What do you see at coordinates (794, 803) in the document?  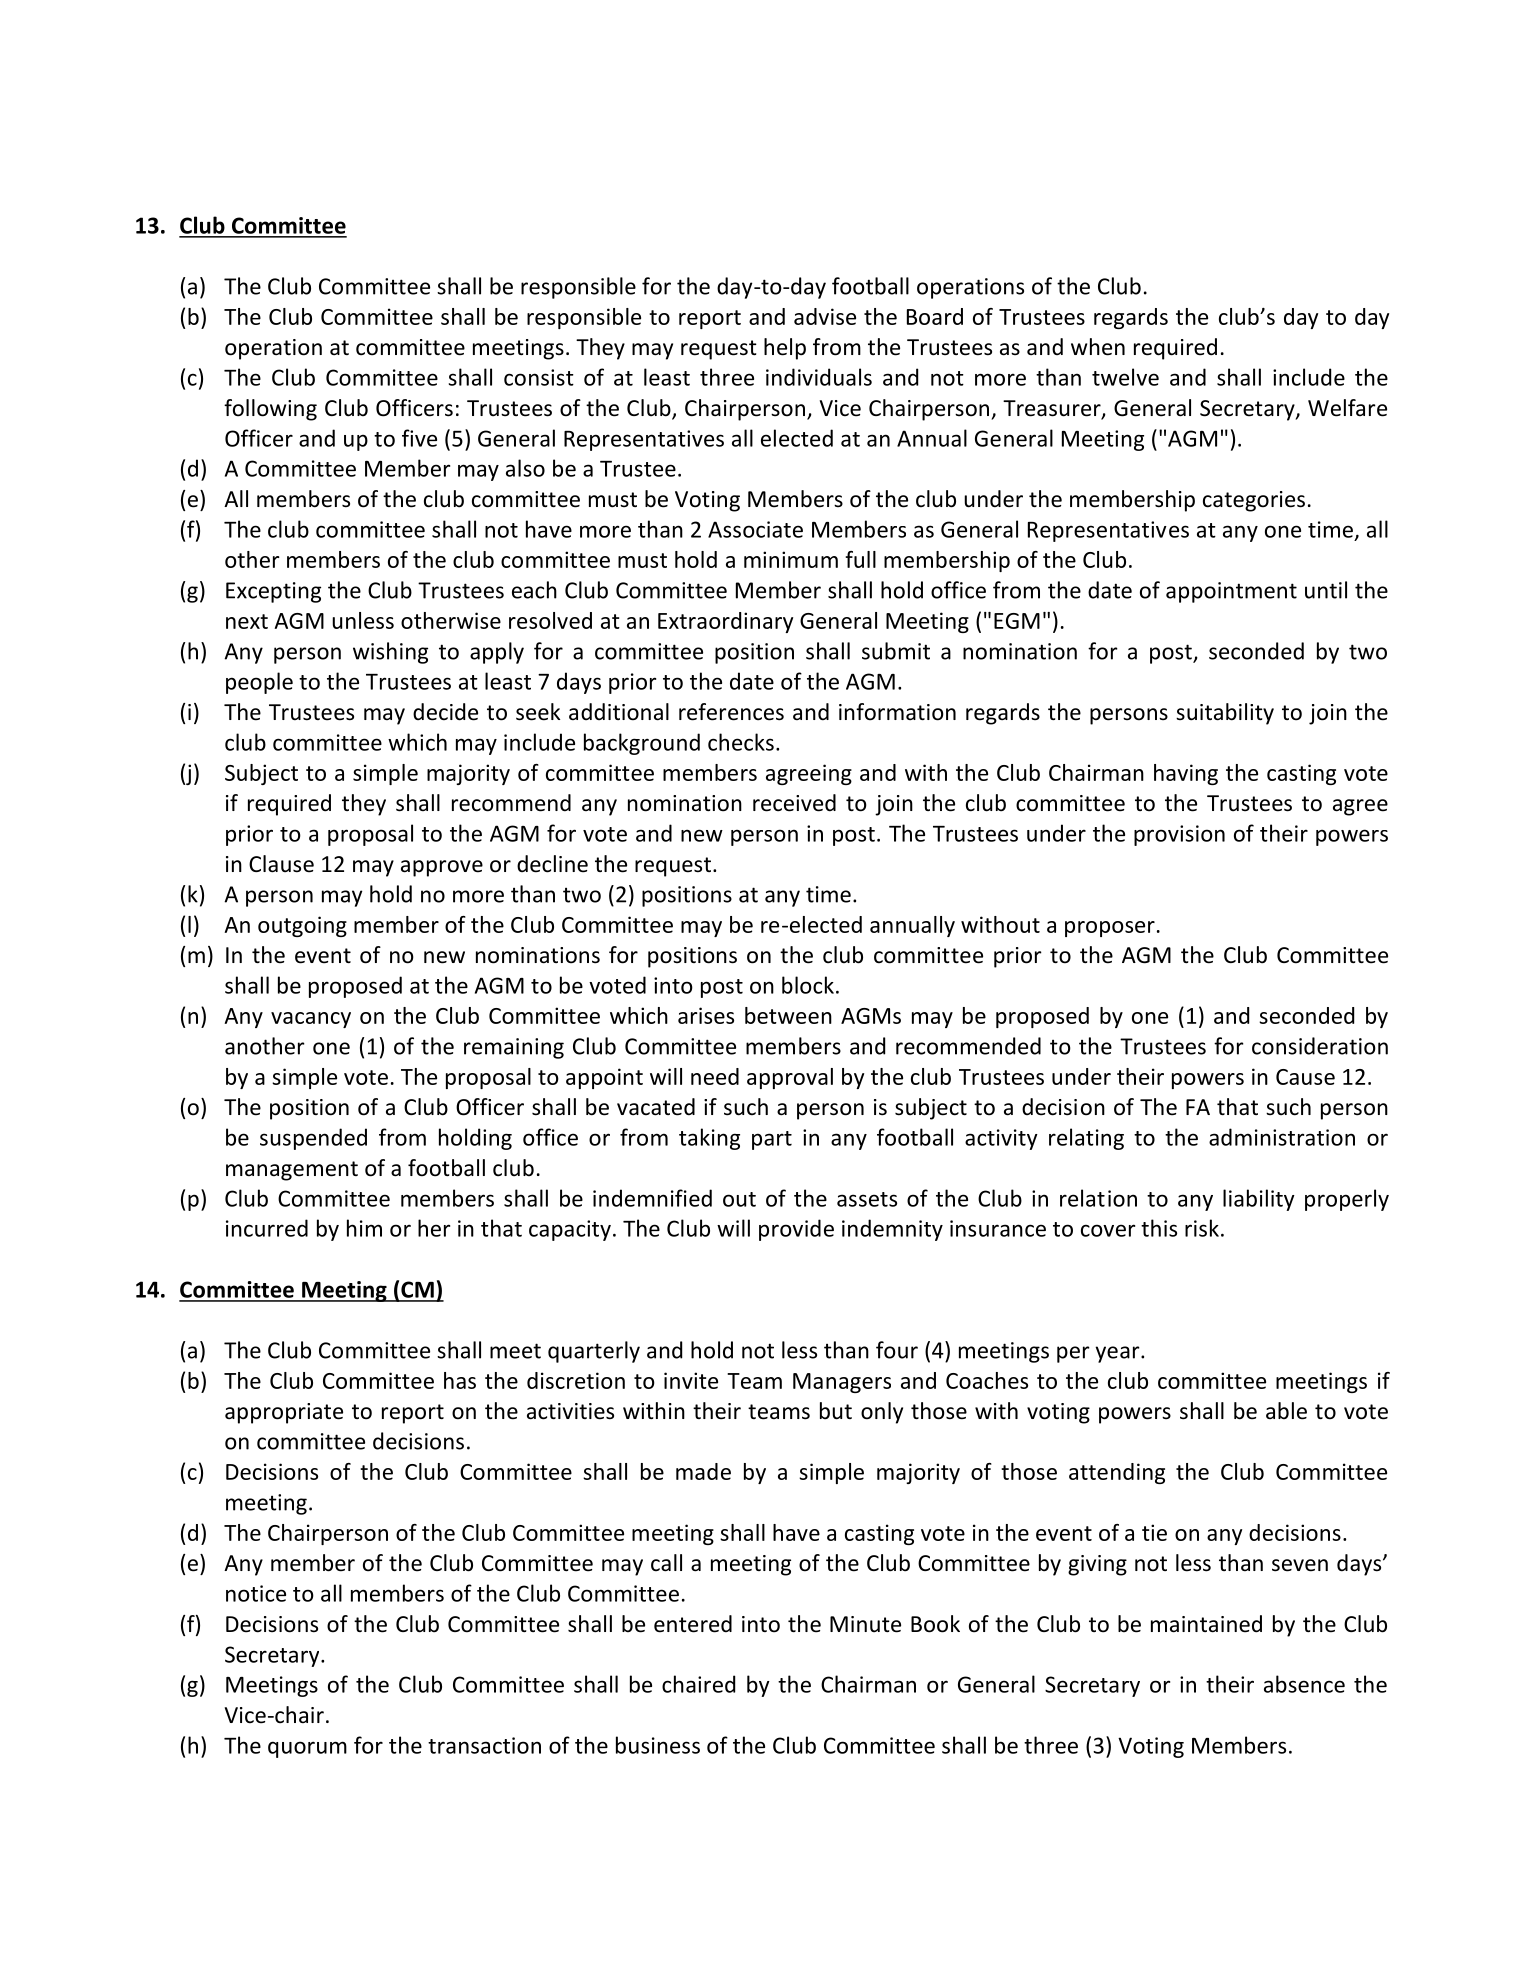 I see `received` at bounding box center [794, 803].
